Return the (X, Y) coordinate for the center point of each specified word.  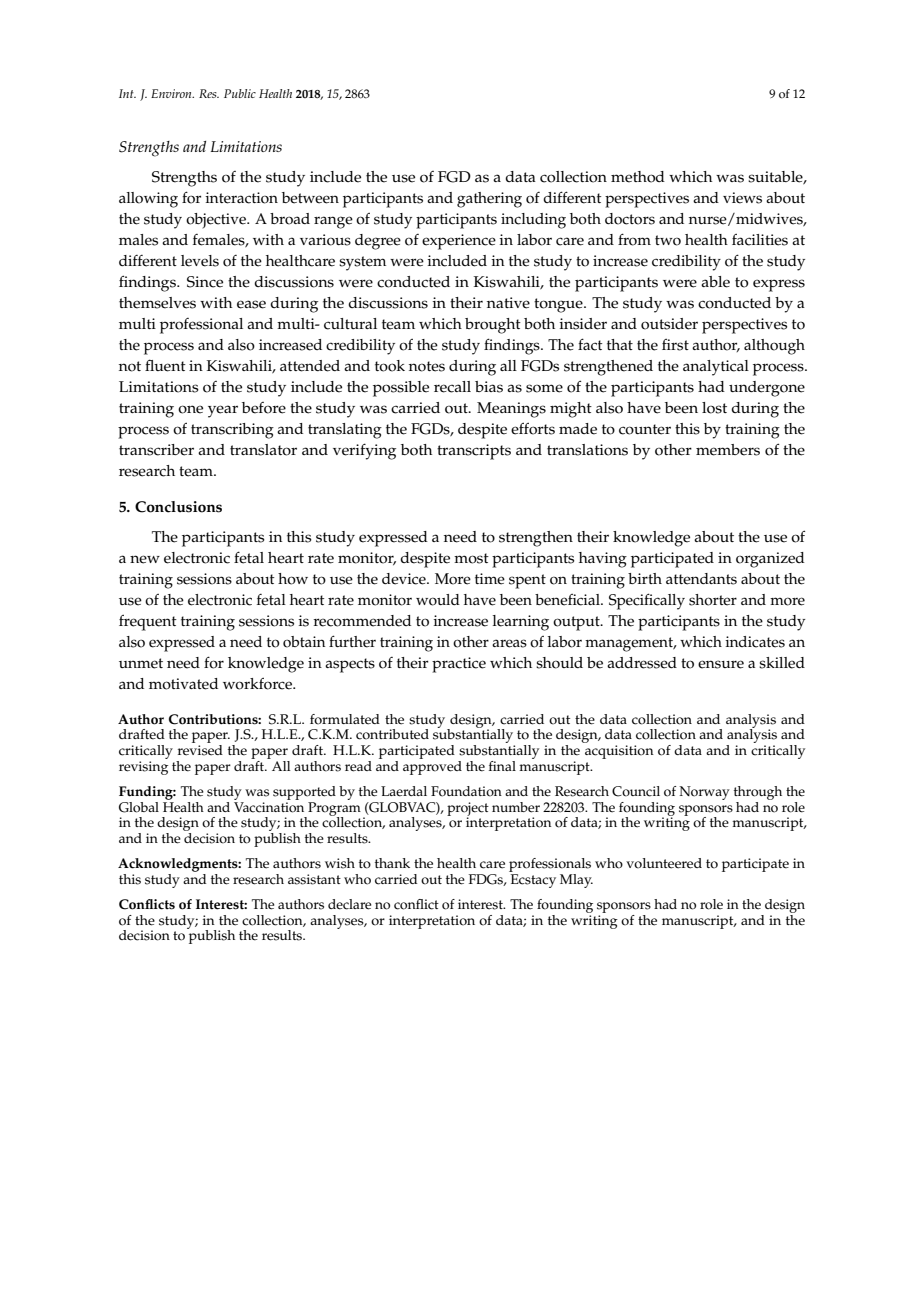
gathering (489, 200)
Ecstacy (533, 881)
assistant (314, 879)
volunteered (664, 863)
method (638, 177)
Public (240, 93)
